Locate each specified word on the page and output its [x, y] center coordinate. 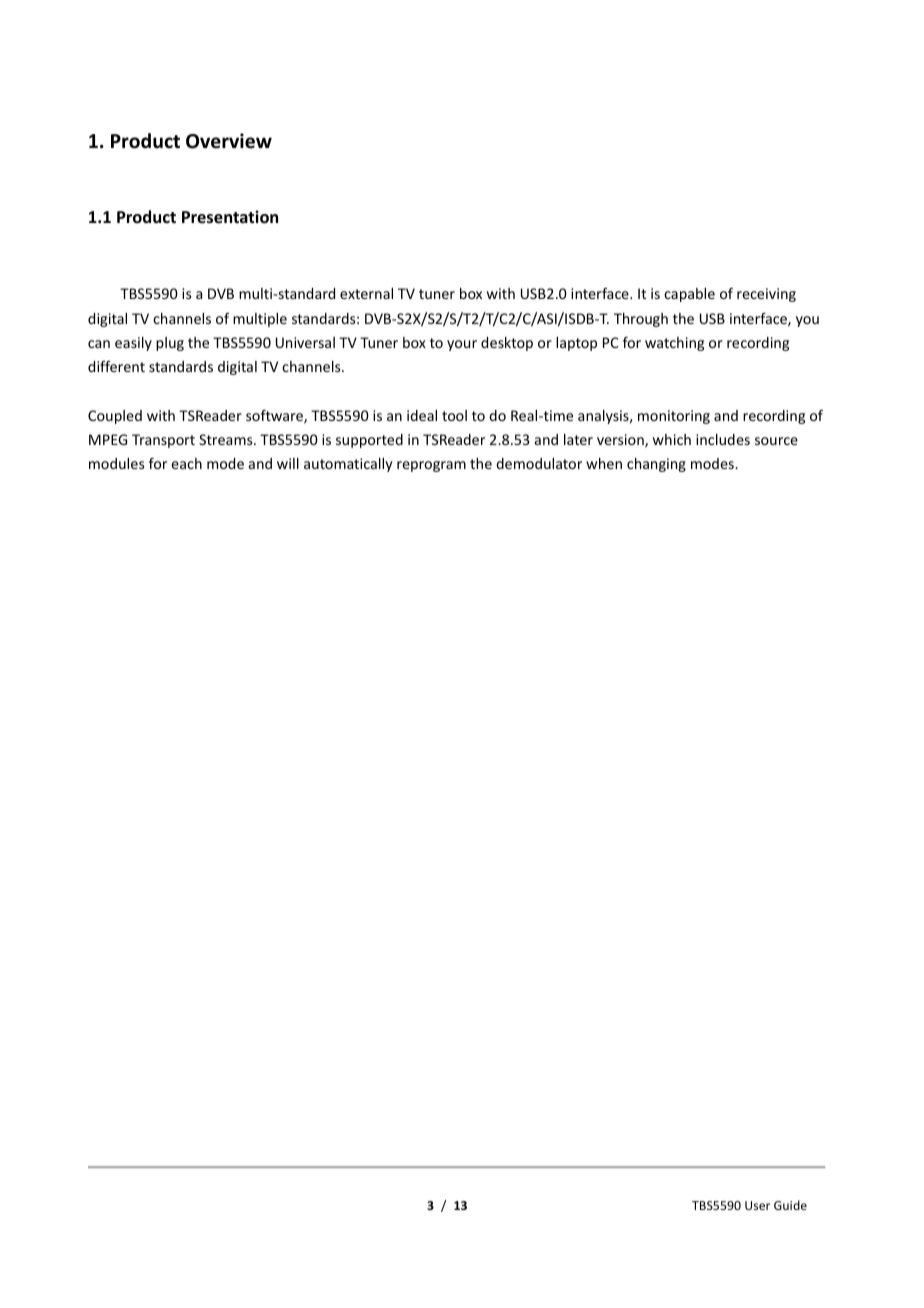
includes [723, 439]
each [186, 463]
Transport [163, 441]
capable [689, 295]
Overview [229, 141]
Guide [790, 1205]
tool [454, 415]
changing [656, 465]
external [366, 293]
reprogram [431, 466]
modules [116, 463]
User [757, 1205]
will [288, 463]
